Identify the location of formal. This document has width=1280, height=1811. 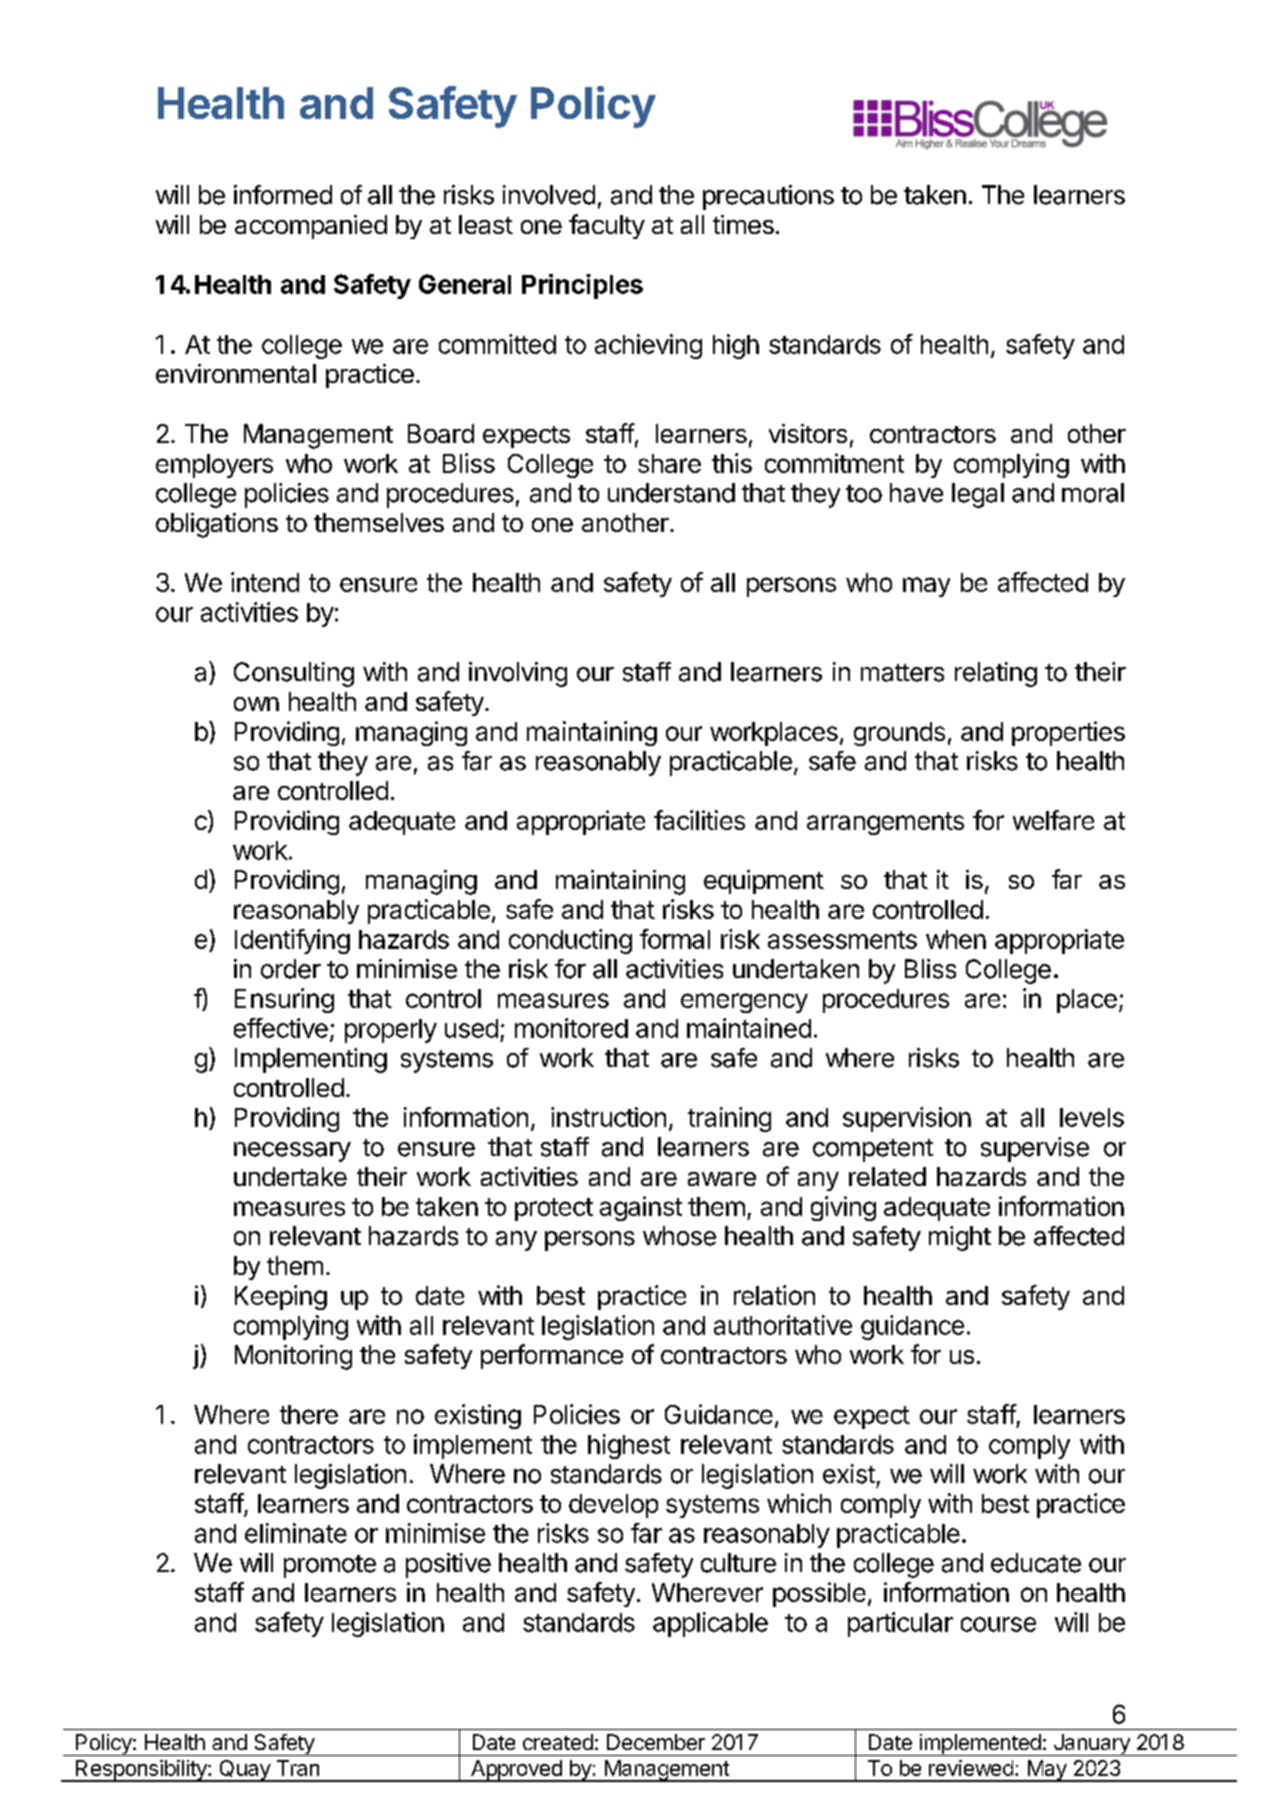
(675, 939).
